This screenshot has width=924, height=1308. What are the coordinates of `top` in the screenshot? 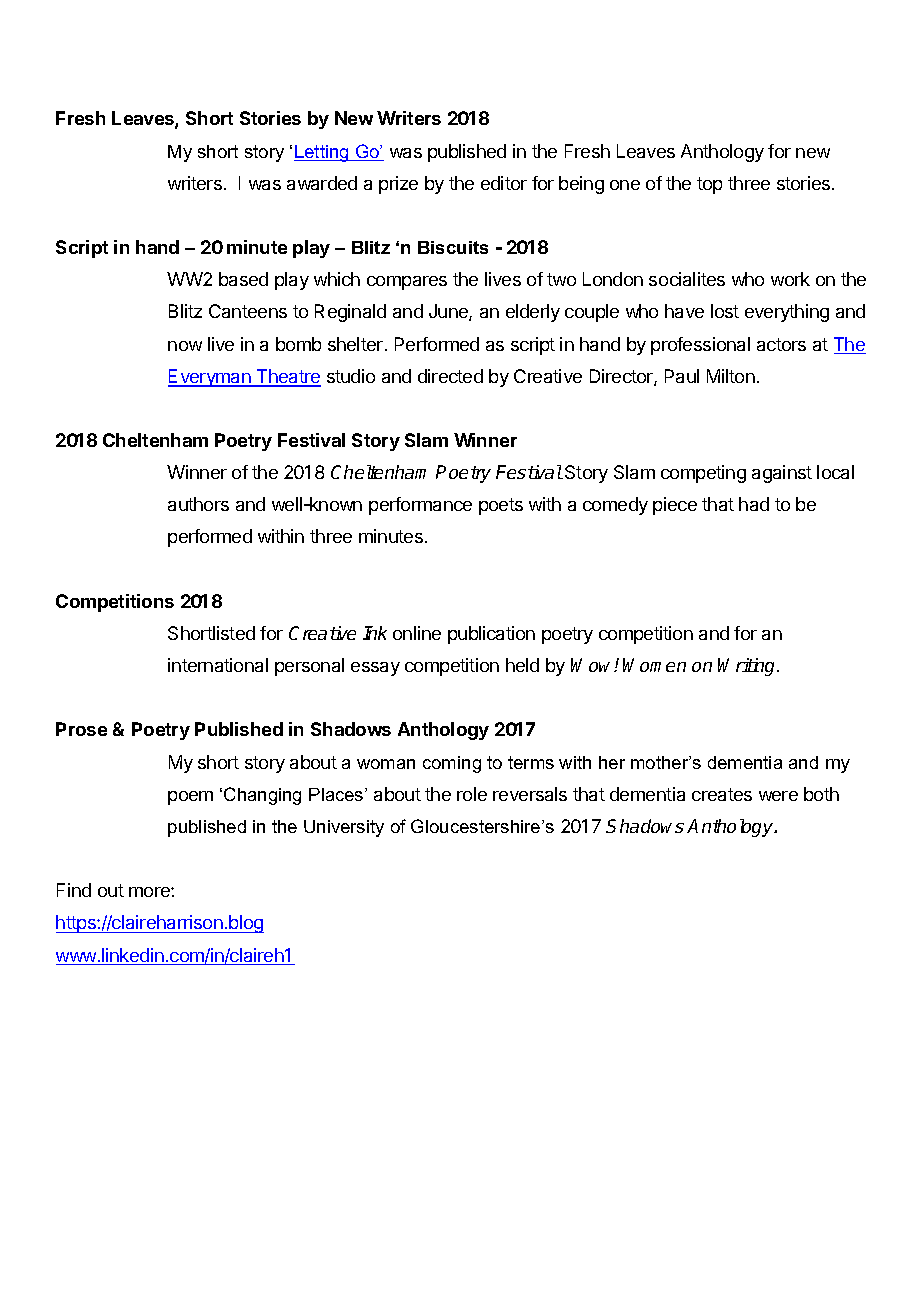 It's located at (709, 185).
